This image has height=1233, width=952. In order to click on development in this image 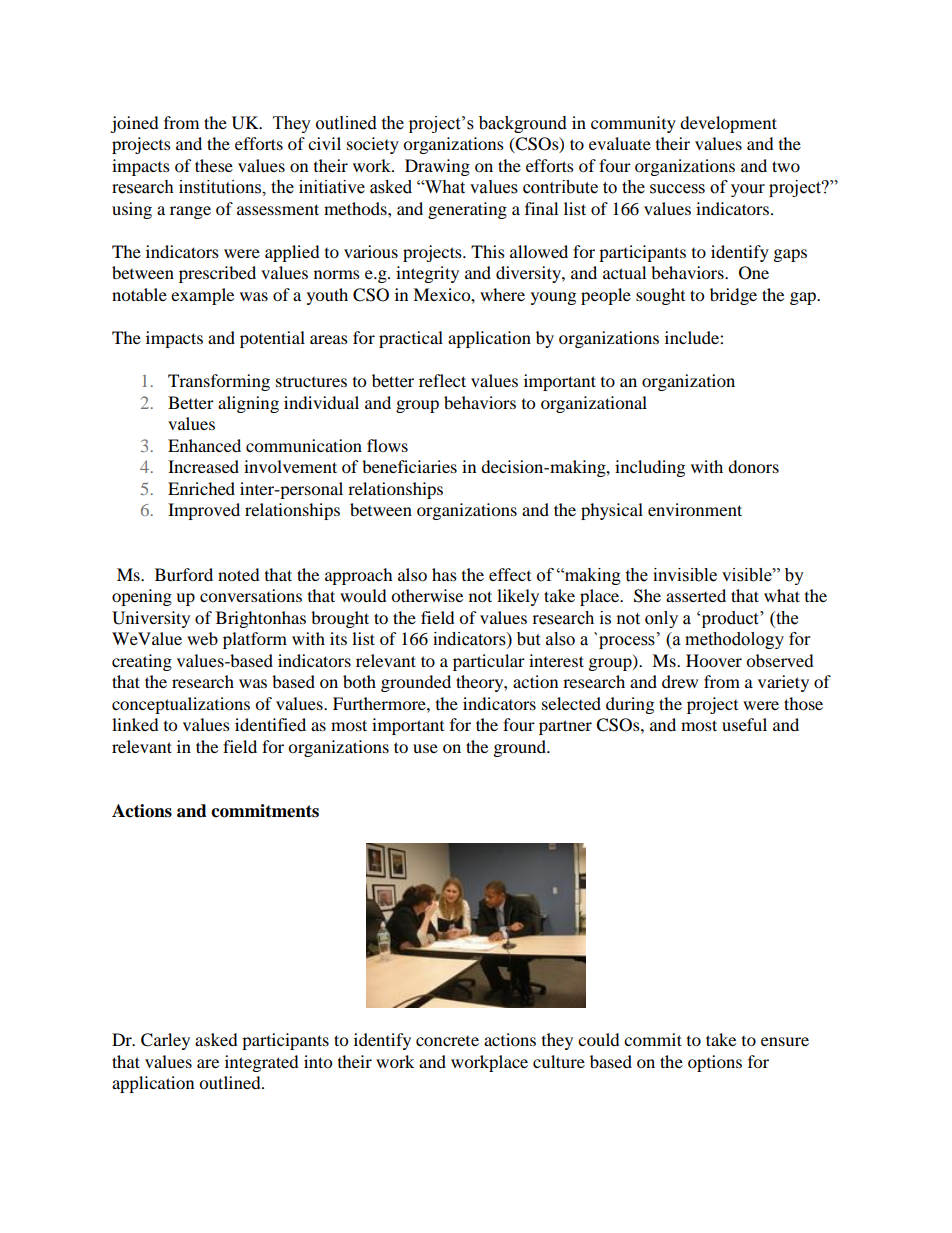, I will do `click(728, 124)`.
